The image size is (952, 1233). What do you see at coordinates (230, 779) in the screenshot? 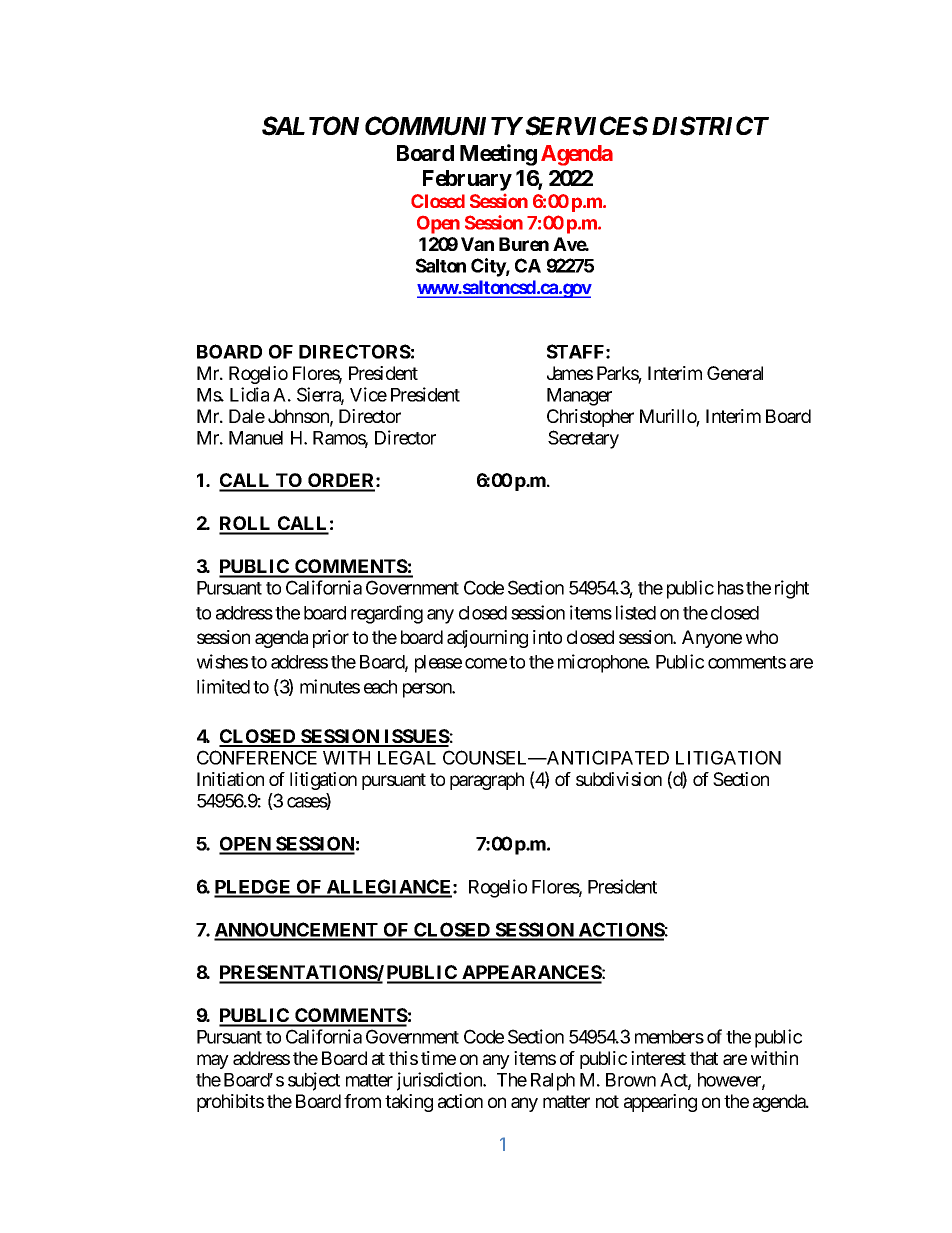
I see `Initiation` at bounding box center [230, 779].
